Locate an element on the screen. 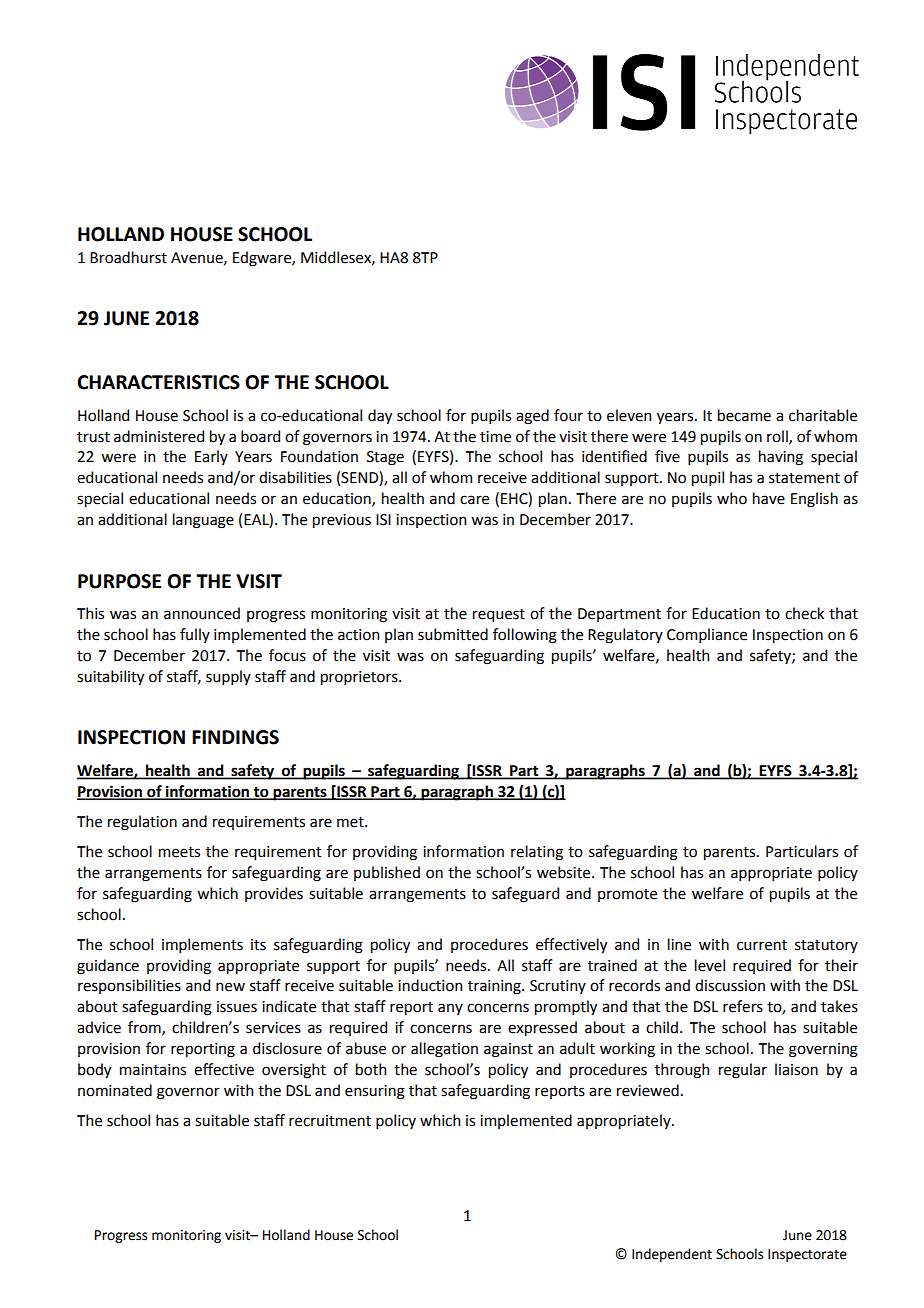  time is located at coordinates (495, 437).
